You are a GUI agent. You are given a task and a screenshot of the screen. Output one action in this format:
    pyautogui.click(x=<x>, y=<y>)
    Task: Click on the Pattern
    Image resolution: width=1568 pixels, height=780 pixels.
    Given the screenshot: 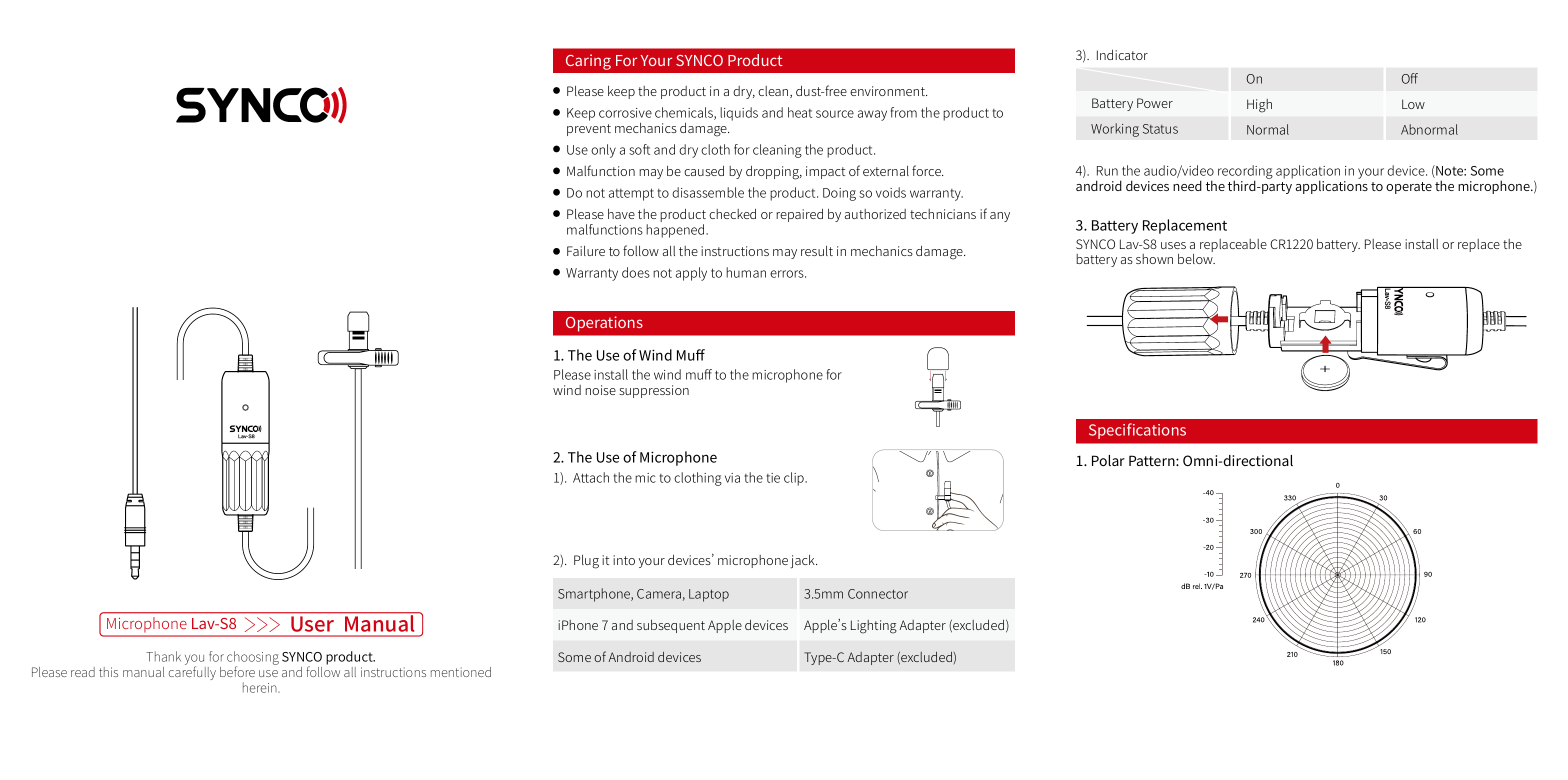 What is the action you would take?
    pyautogui.click(x=1153, y=460)
